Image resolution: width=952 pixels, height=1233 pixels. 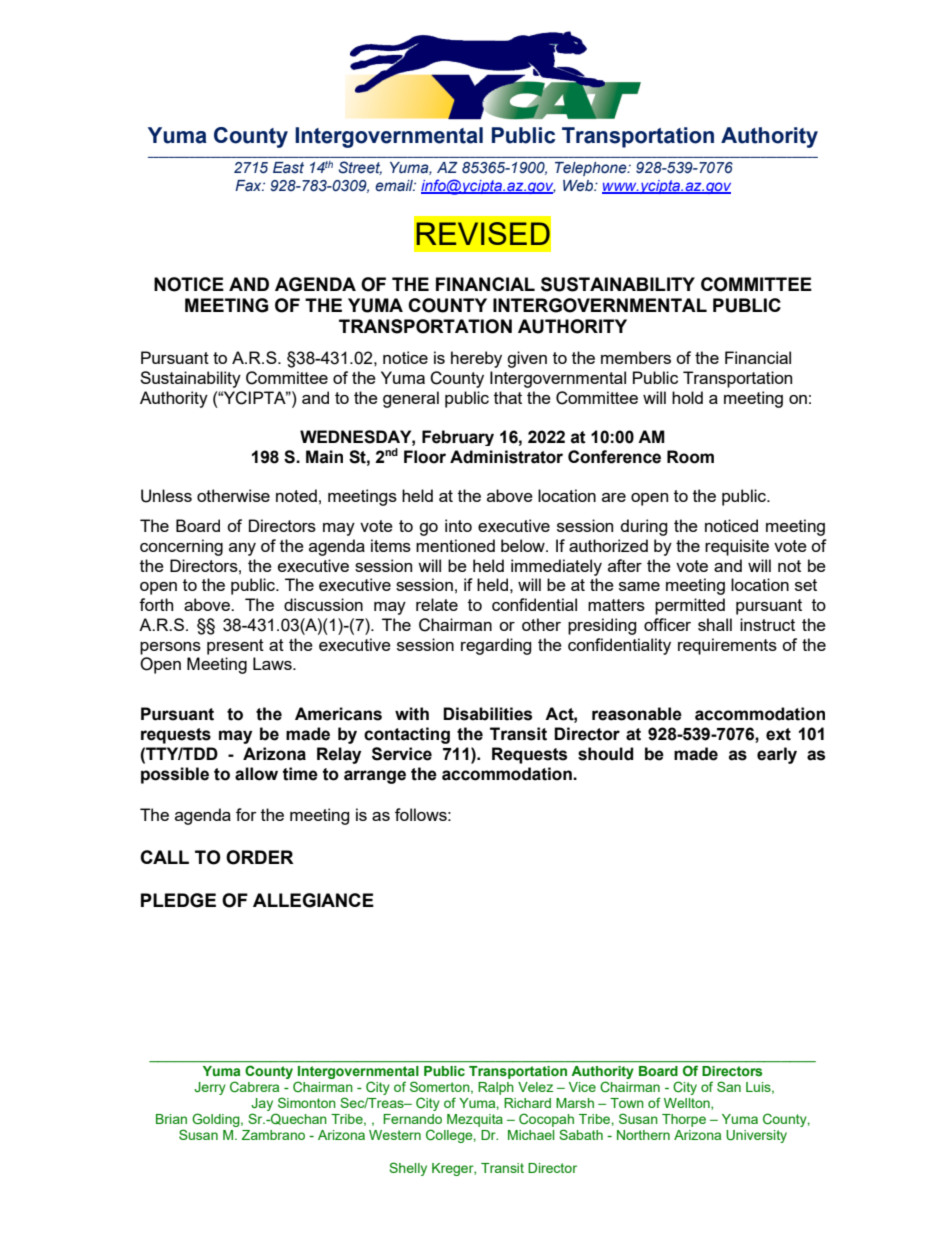 I want to click on East, so click(x=288, y=168).
